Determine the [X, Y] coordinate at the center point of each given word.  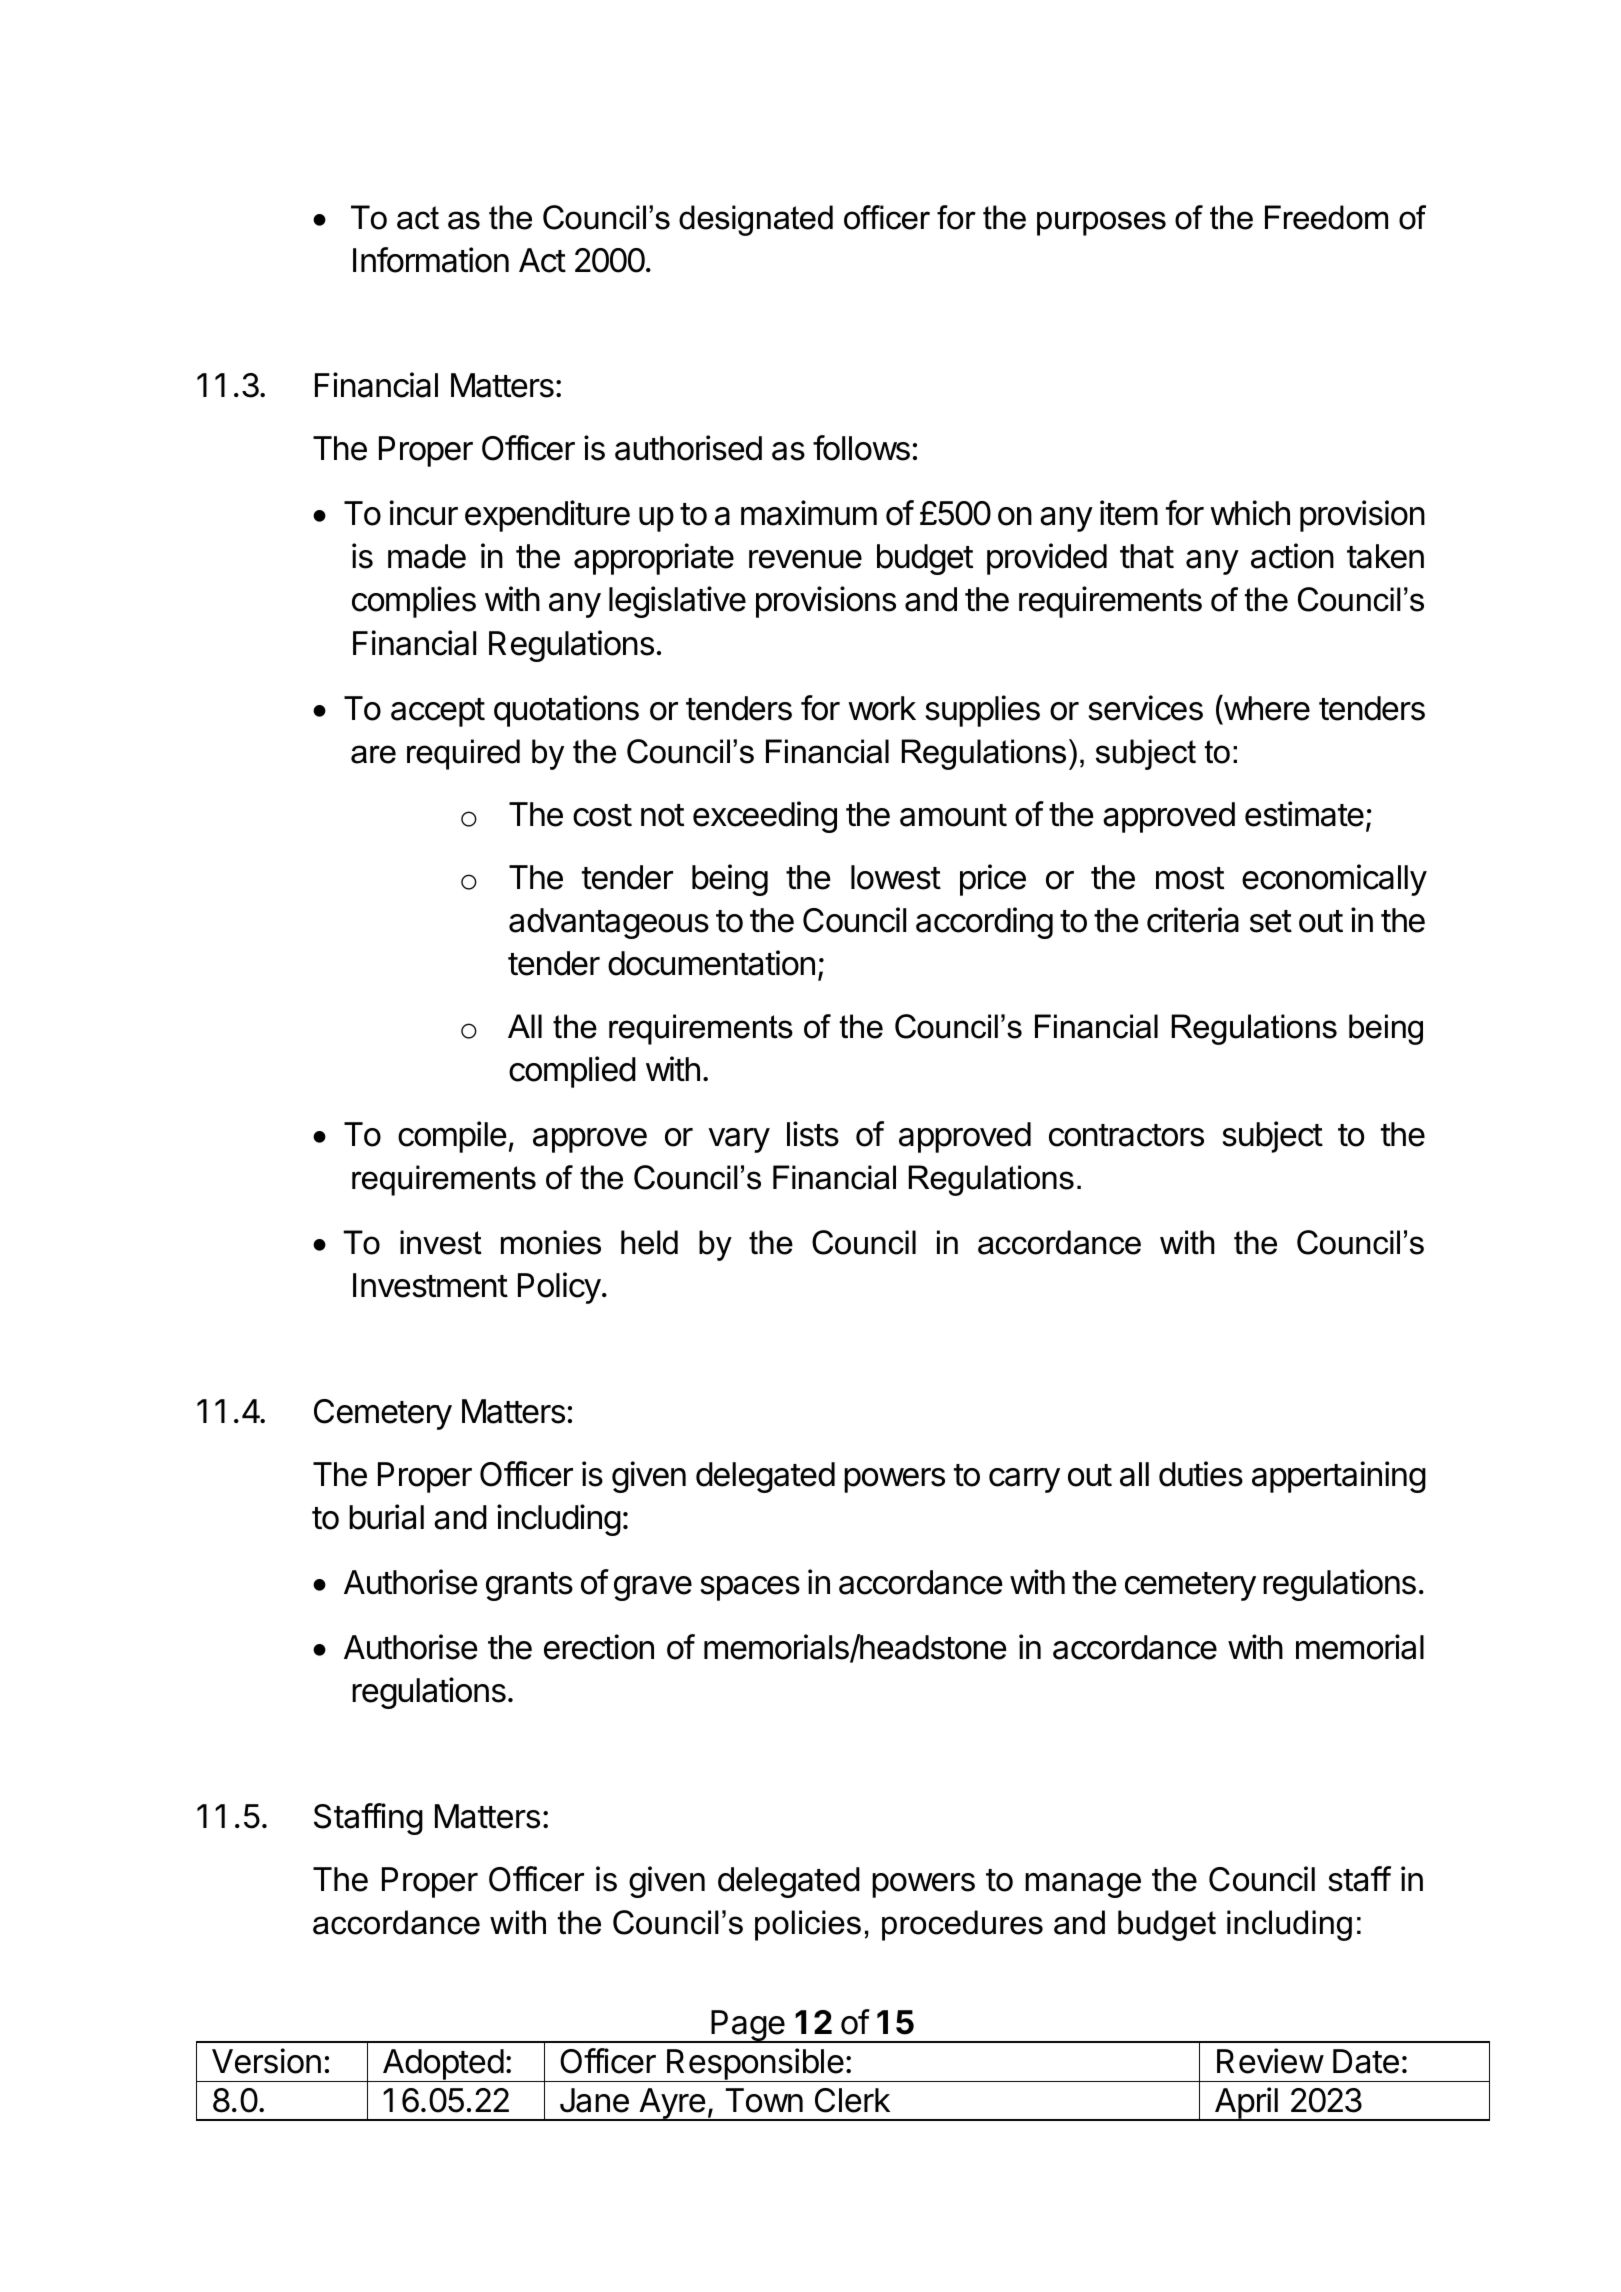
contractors [1126, 1135]
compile [452, 1137]
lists [813, 1134]
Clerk [852, 2100]
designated [756, 220]
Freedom [1326, 217]
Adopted [442, 2065]
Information [431, 260]
